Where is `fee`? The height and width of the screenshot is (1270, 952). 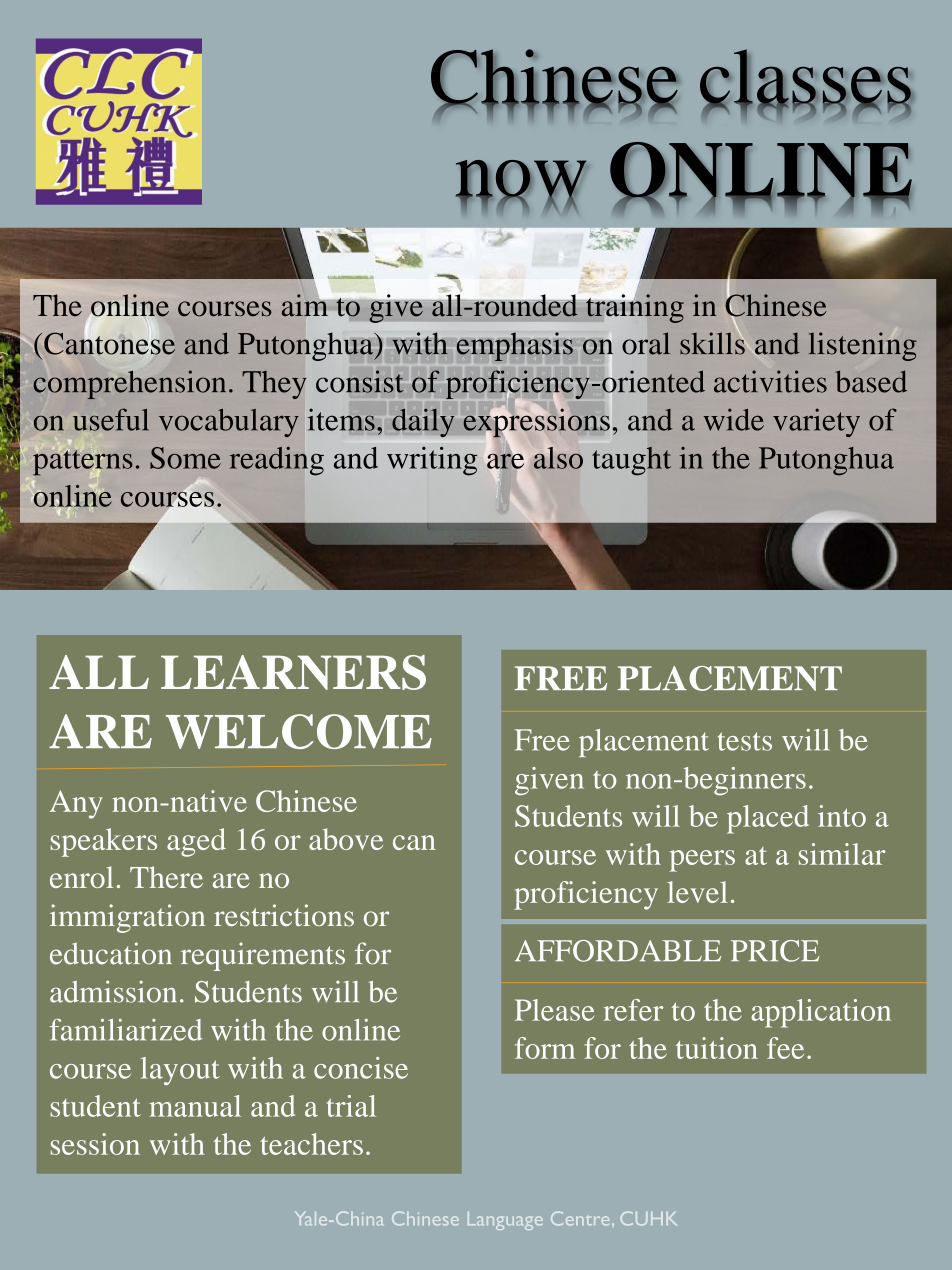
fee is located at coordinates (785, 1048).
